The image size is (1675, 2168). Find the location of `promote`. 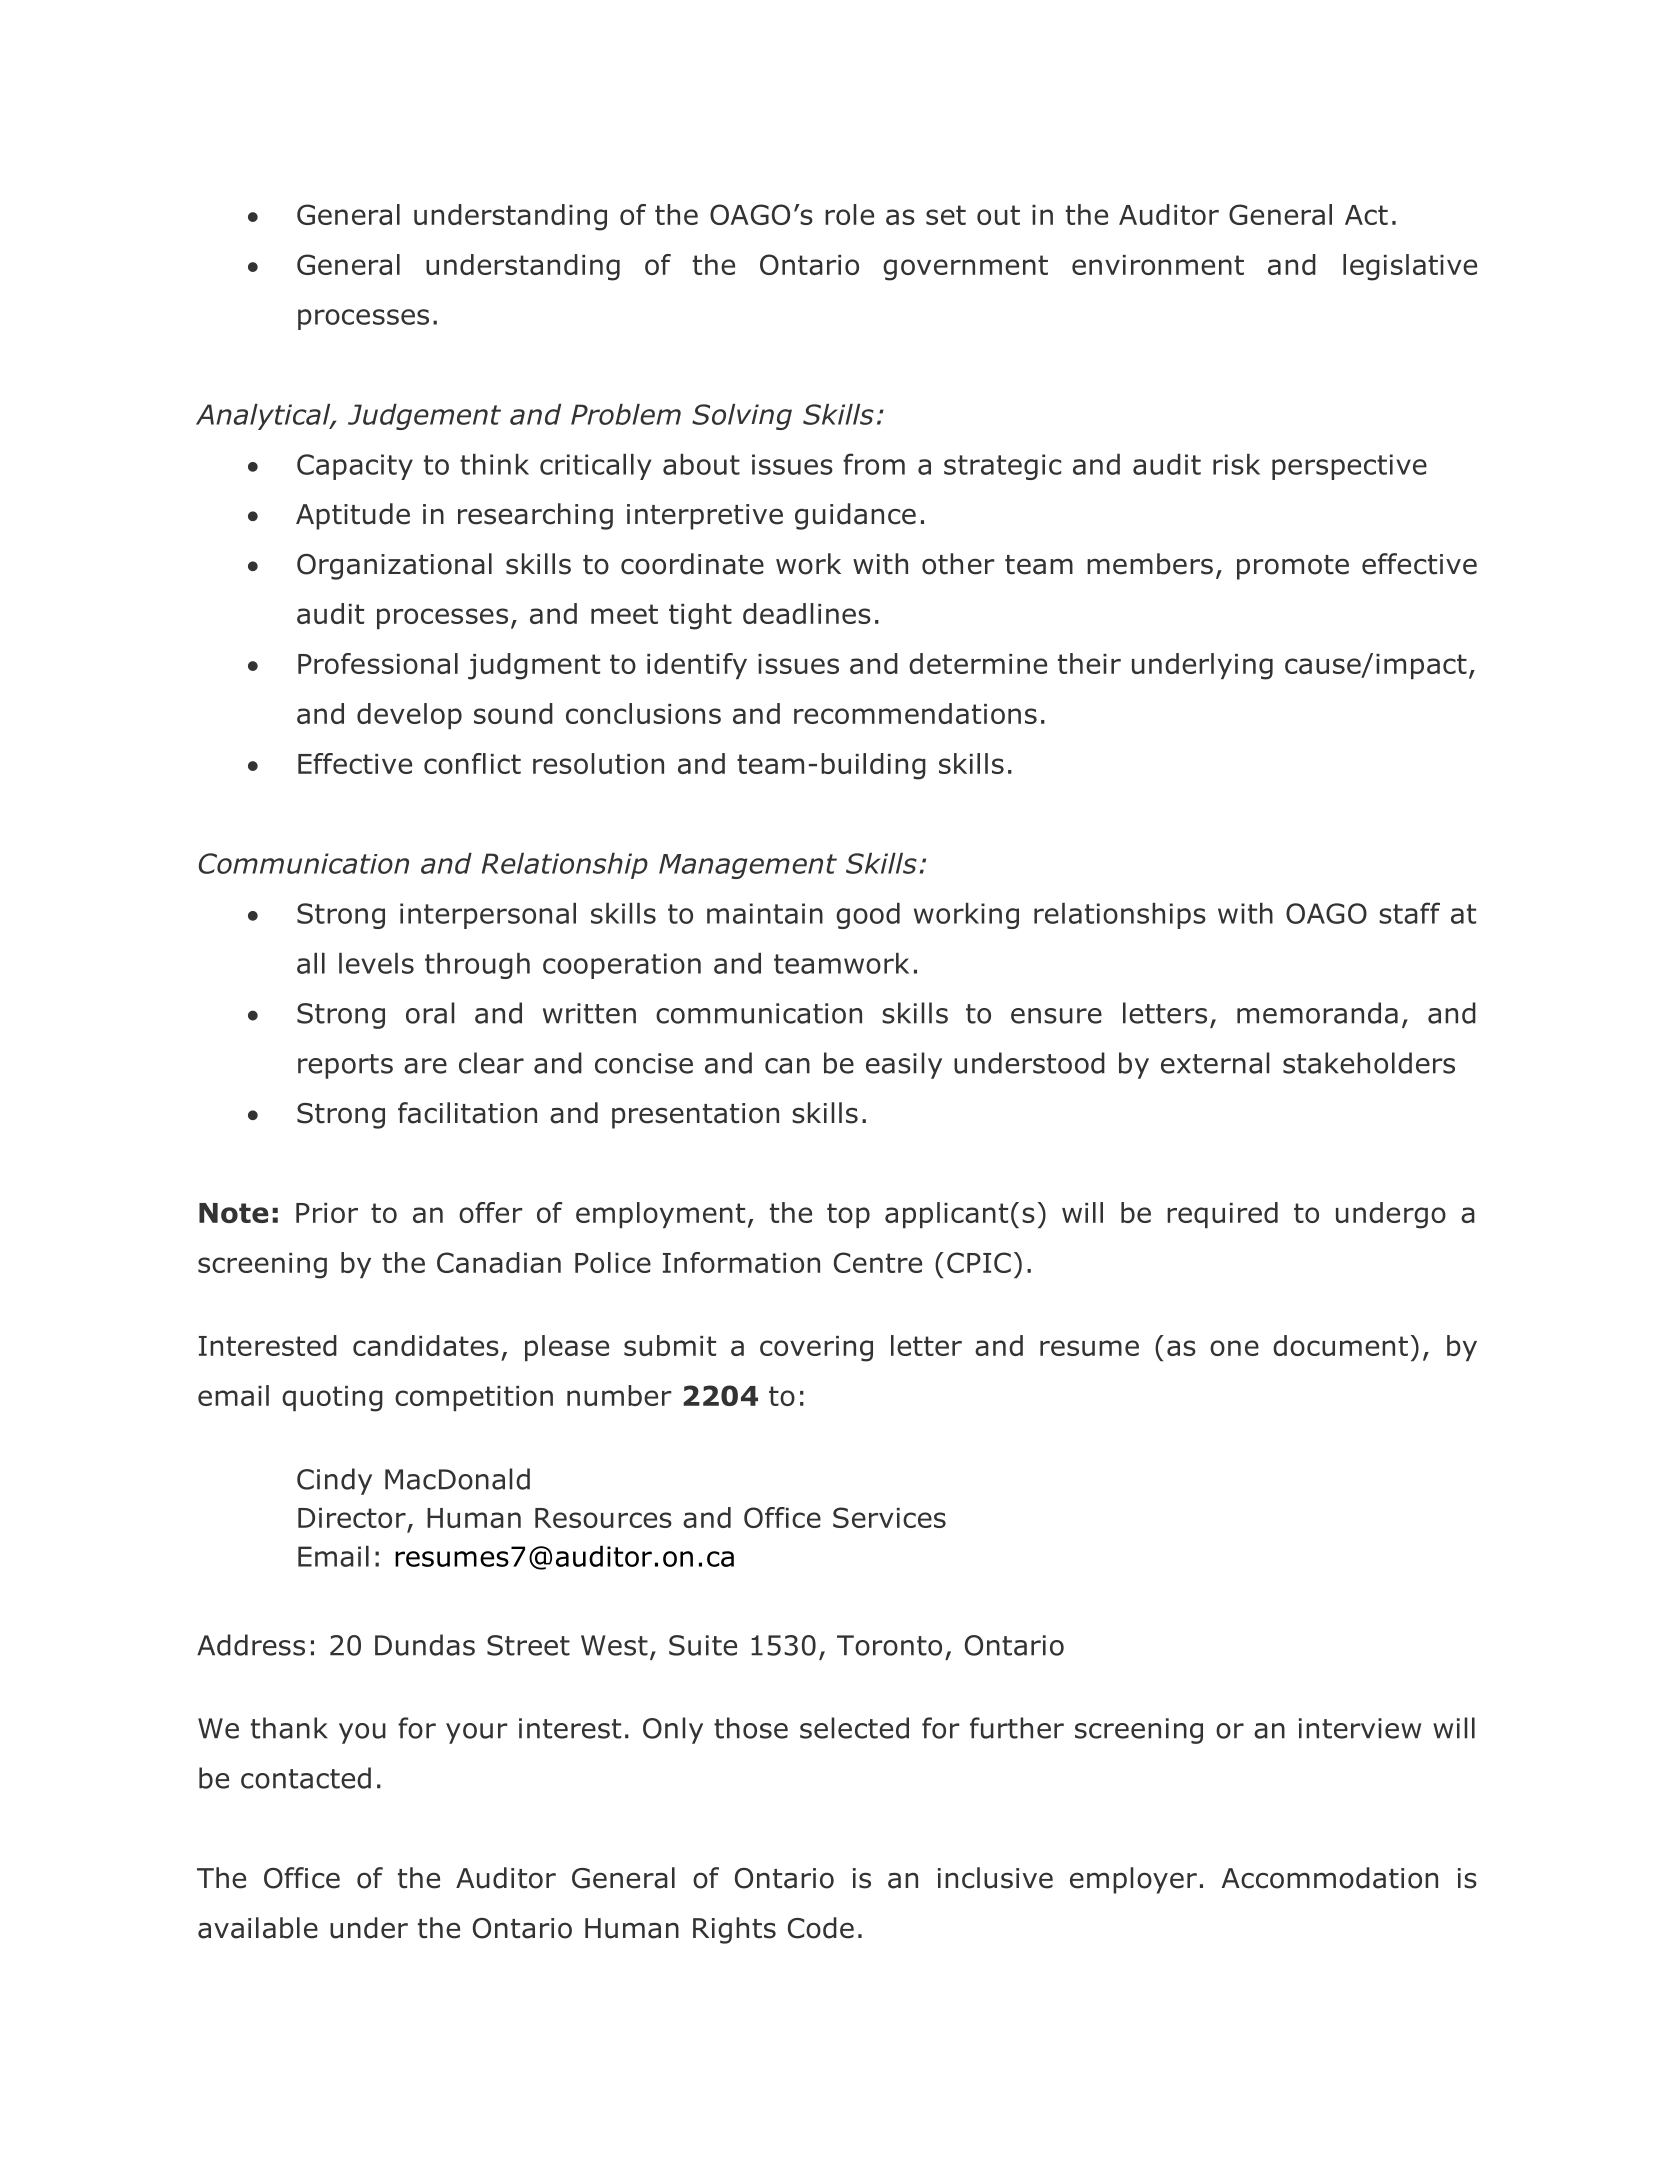

promote is located at coordinates (1293, 567).
